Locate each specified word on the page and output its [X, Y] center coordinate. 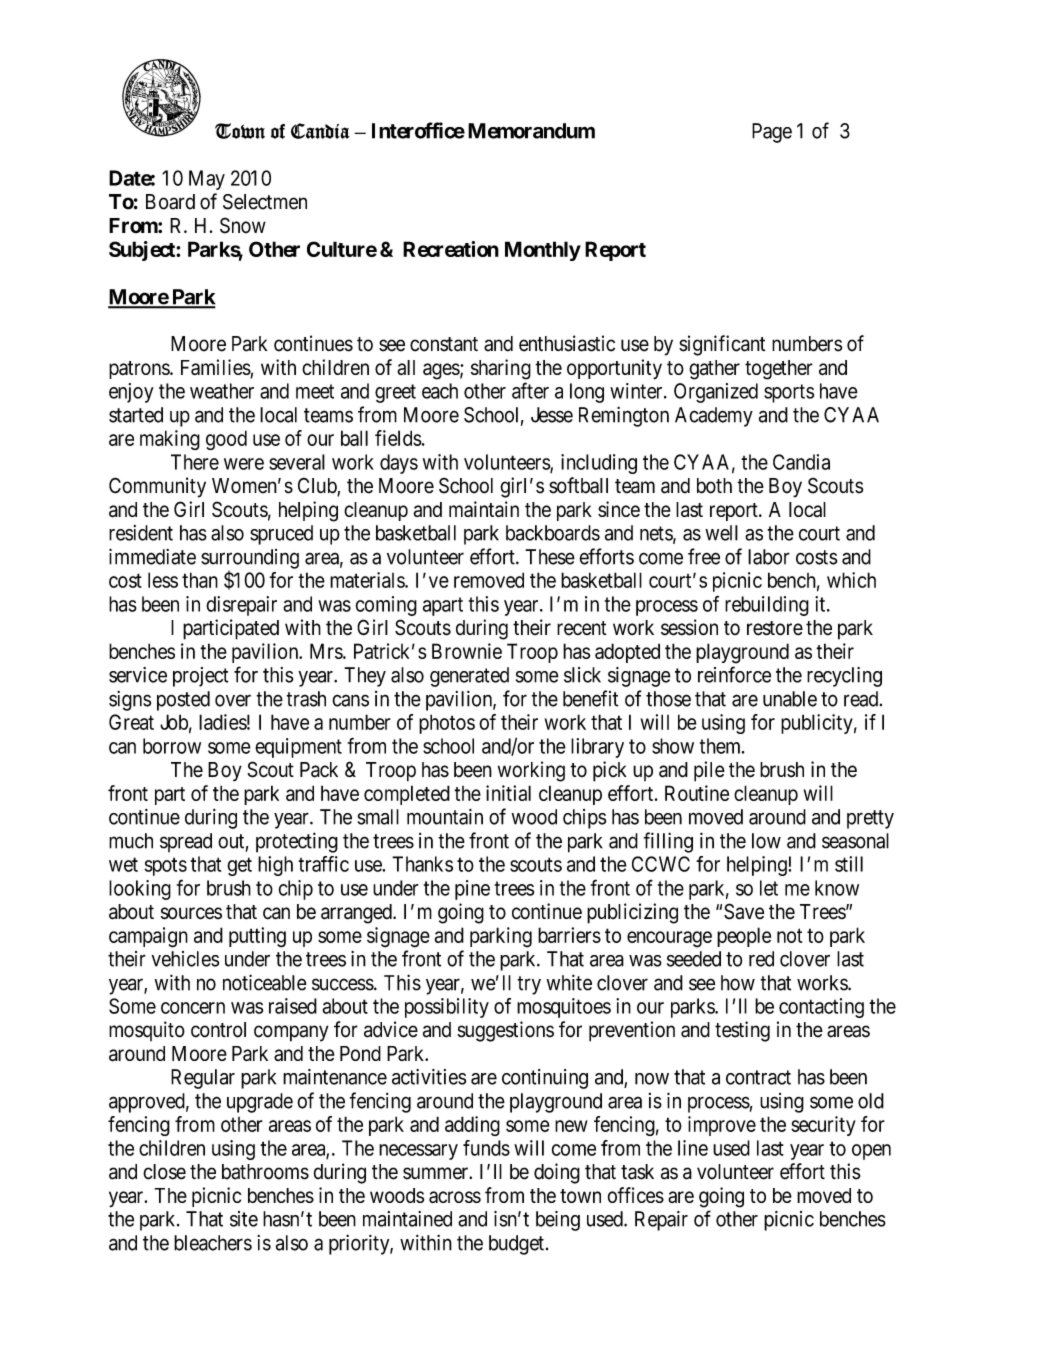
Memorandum [531, 131]
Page [772, 133]
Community [157, 487]
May [207, 180]
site [244, 1219]
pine [472, 890]
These [550, 557]
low [766, 841]
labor [769, 557]
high [275, 866]
